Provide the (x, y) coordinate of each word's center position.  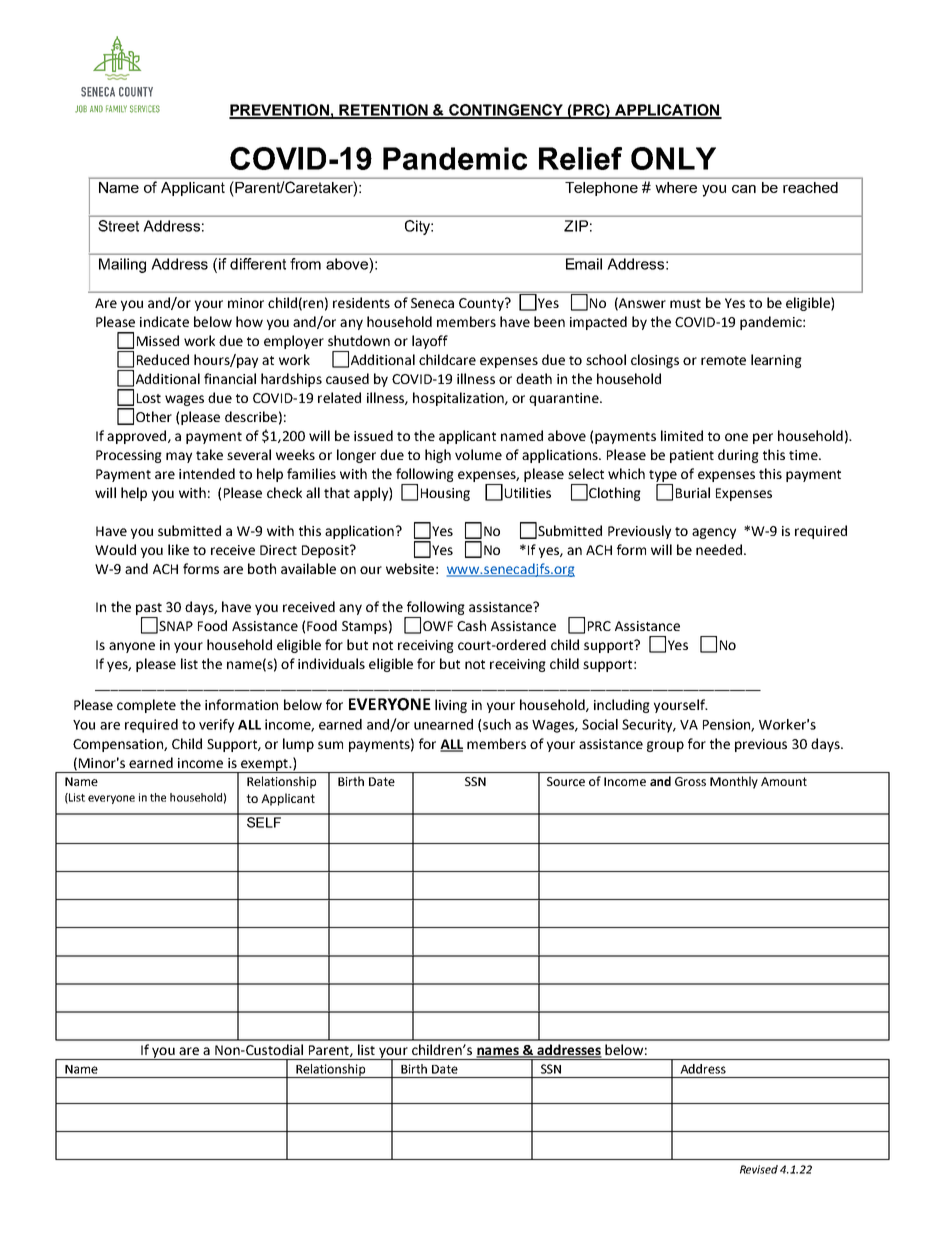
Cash (471, 625)
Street (118, 226)
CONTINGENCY (506, 111)
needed (719, 549)
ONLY (673, 158)
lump (298, 745)
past (149, 609)
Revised (759, 1169)
